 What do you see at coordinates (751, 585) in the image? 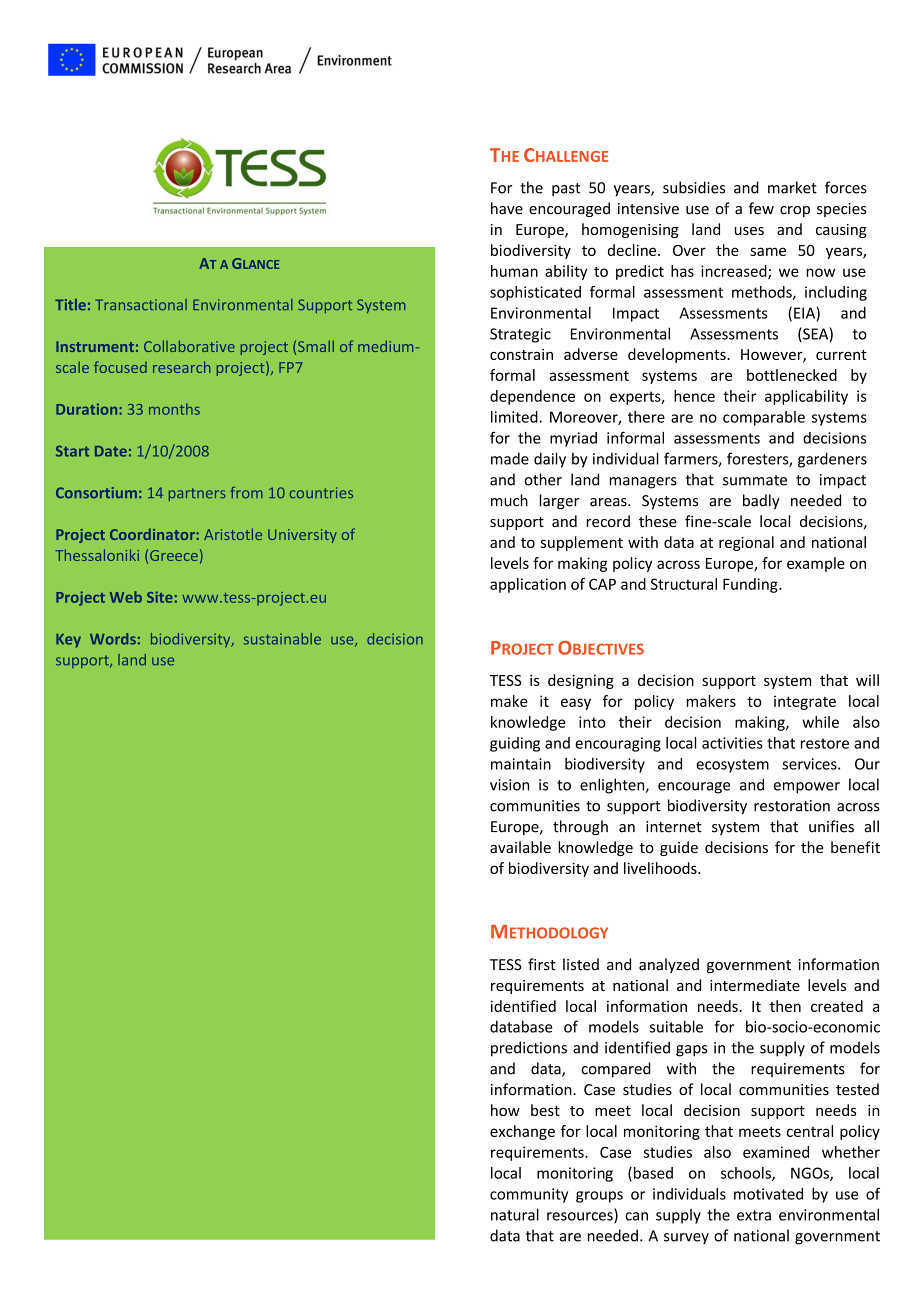
I see `Funding` at bounding box center [751, 585].
